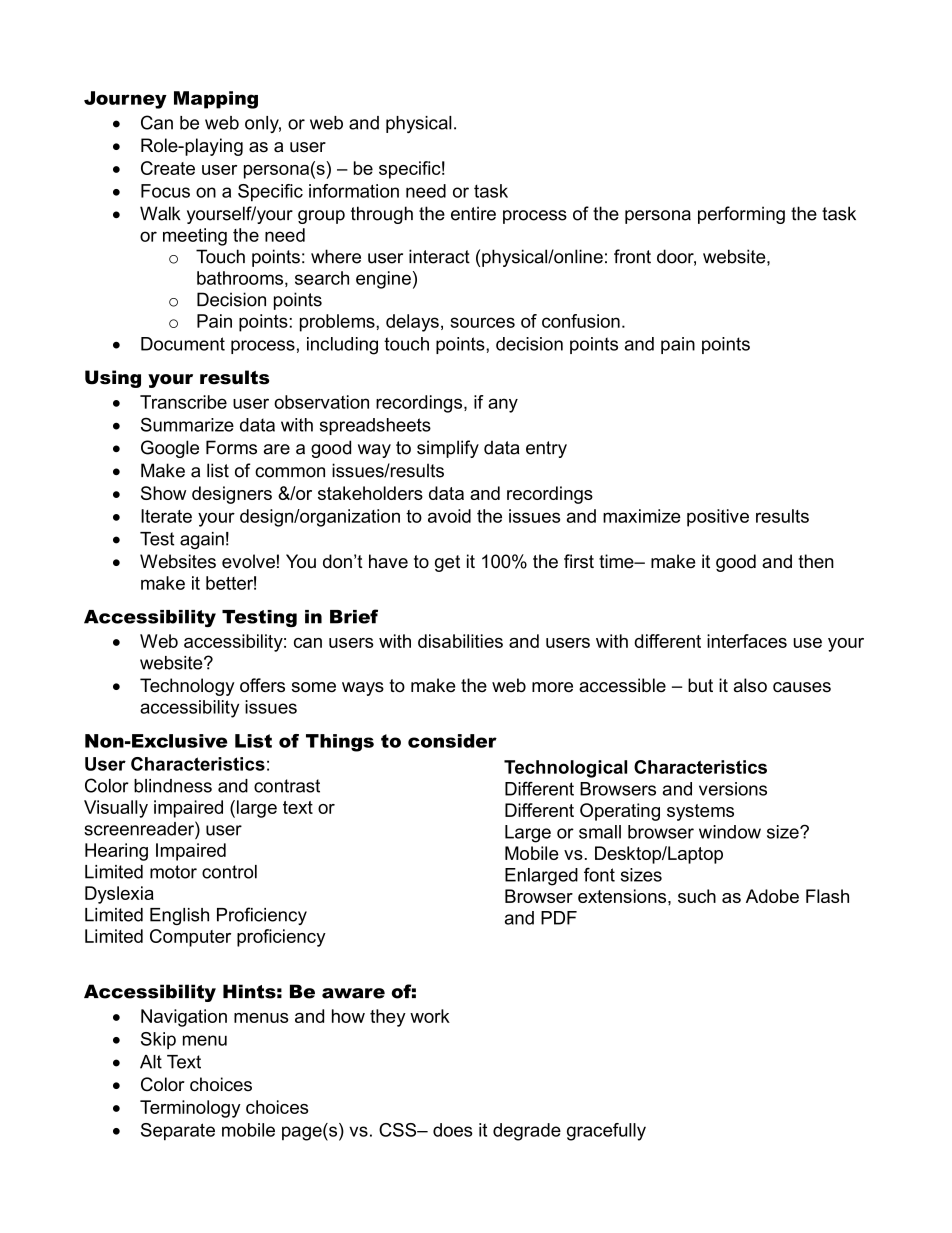 The height and width of the document is (1233, 952). What do you see at coordinates (606, 1132) in the document?
I see `gracefully` at bounding box center [606, 1132].
